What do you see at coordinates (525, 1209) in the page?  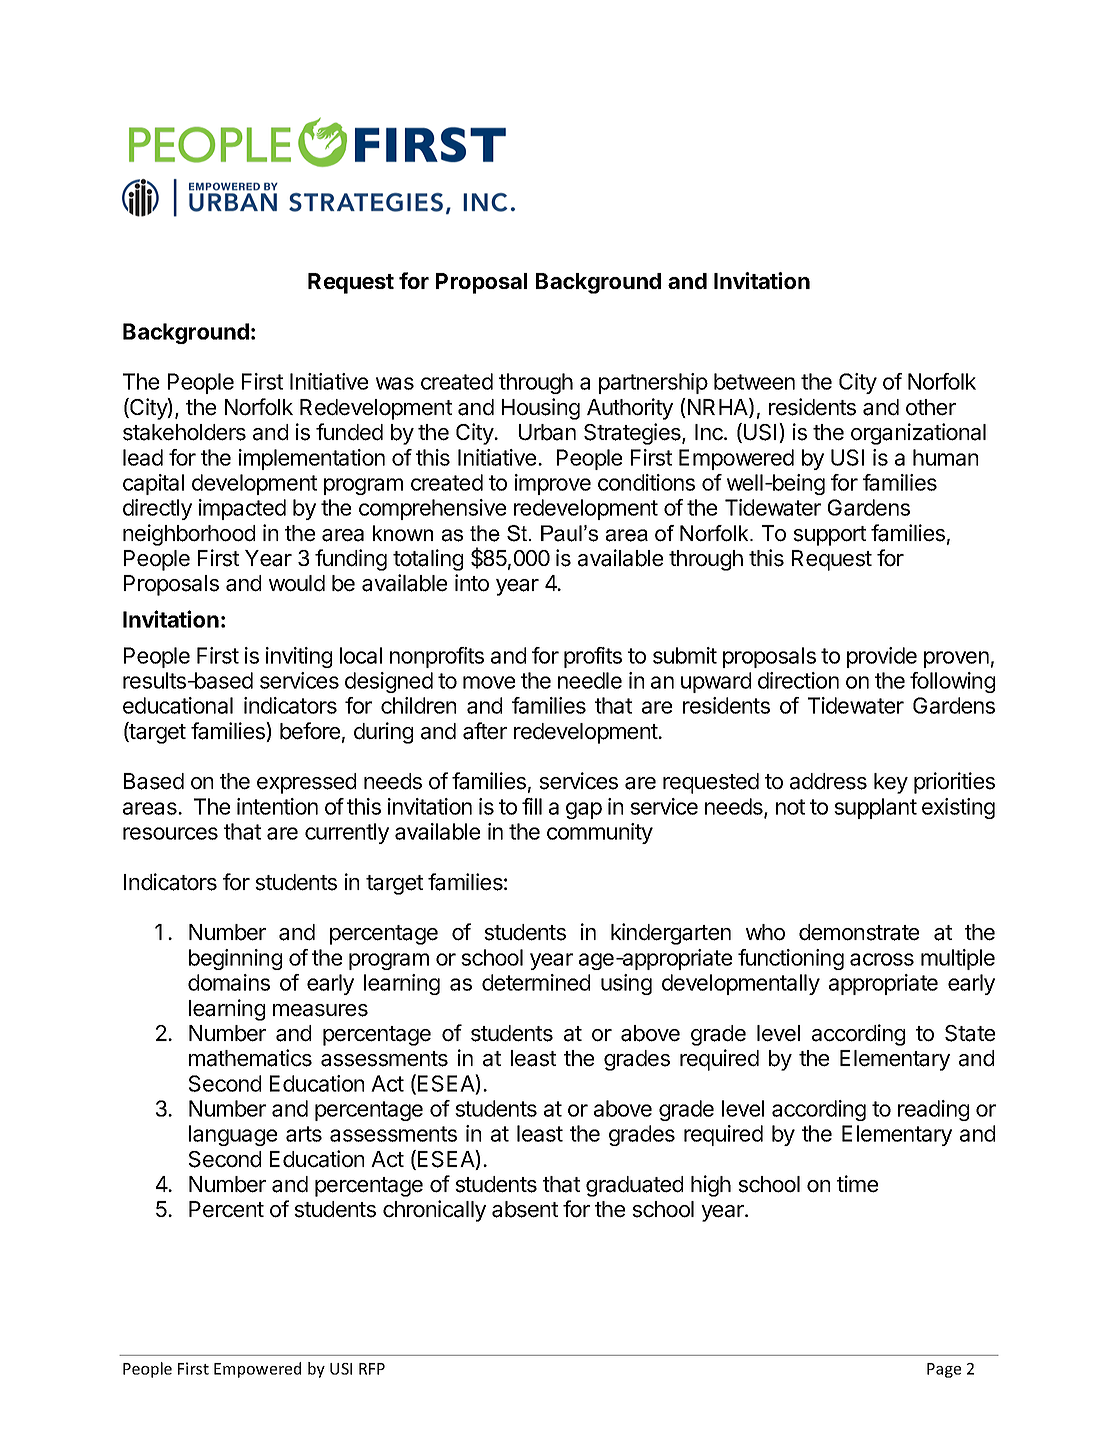 I see `absent` at bounding box center [525, 1209].
